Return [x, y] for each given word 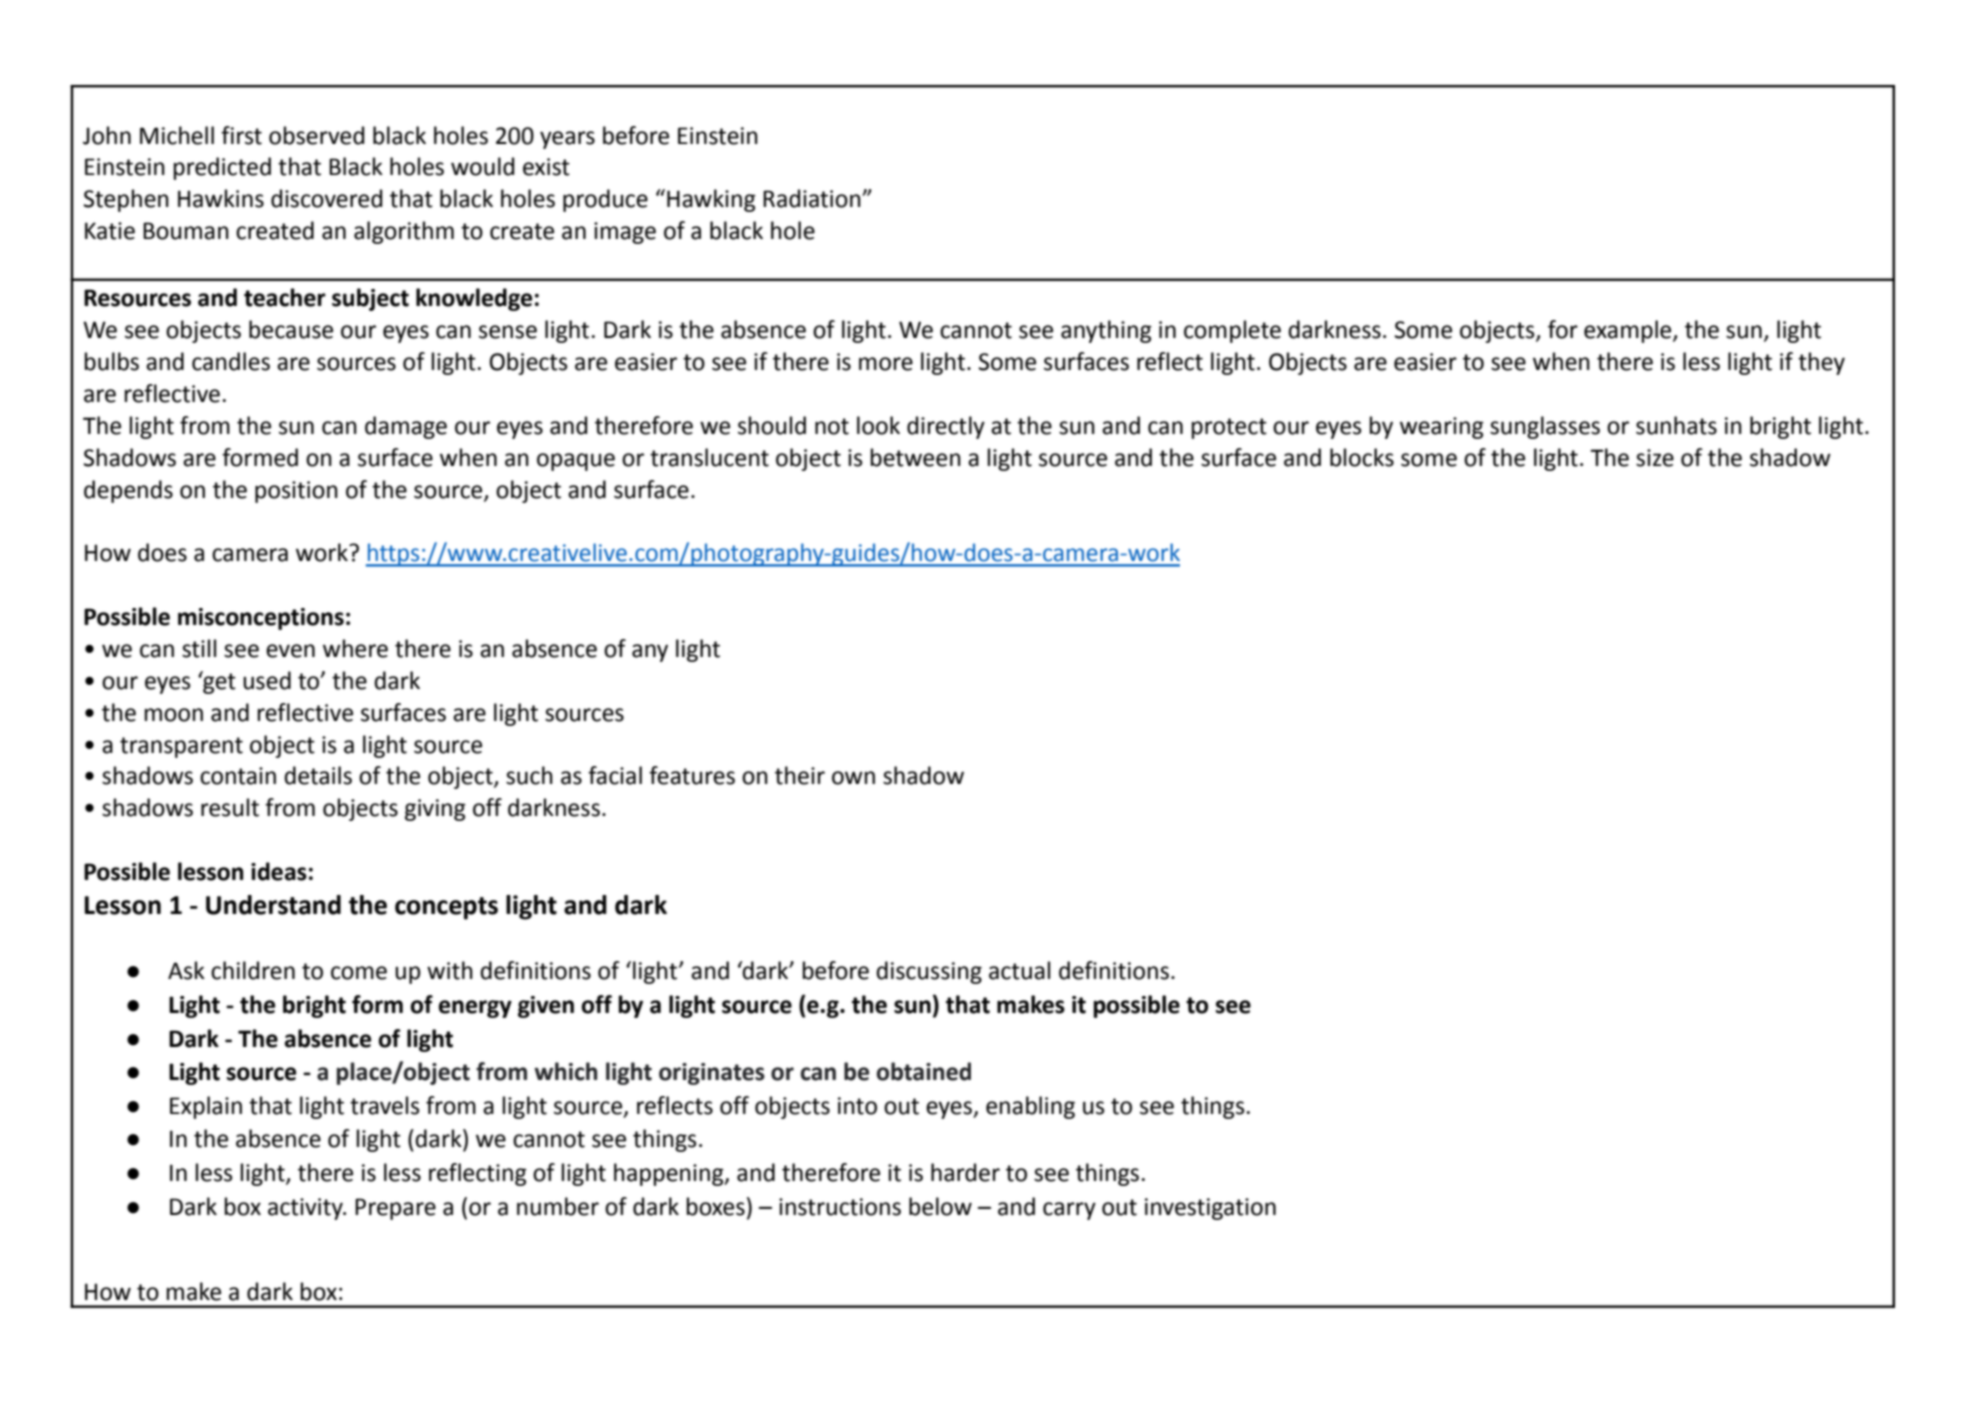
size [1655, 458]
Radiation [813, 198]
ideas [279, 871]
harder [965, 1172]
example [1629, 331]
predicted [222, 168]
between [916, 457]
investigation [1210, 1209]
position [296, 492]
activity [306, 1209]
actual [1019, 970]
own [853, 778]
